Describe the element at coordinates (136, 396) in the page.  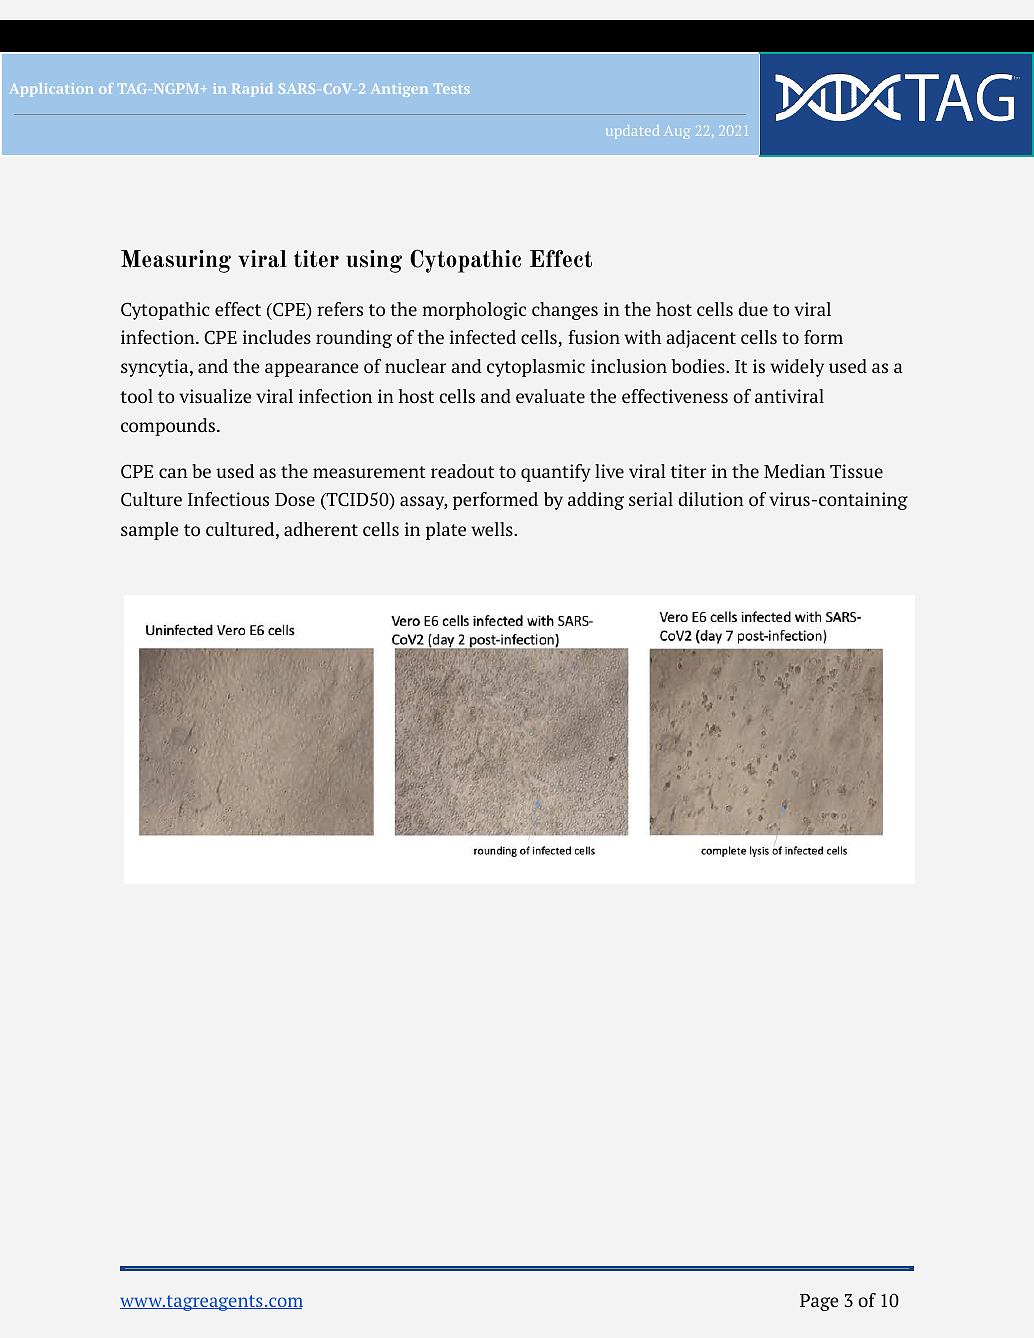
I see `tool` at that location.
